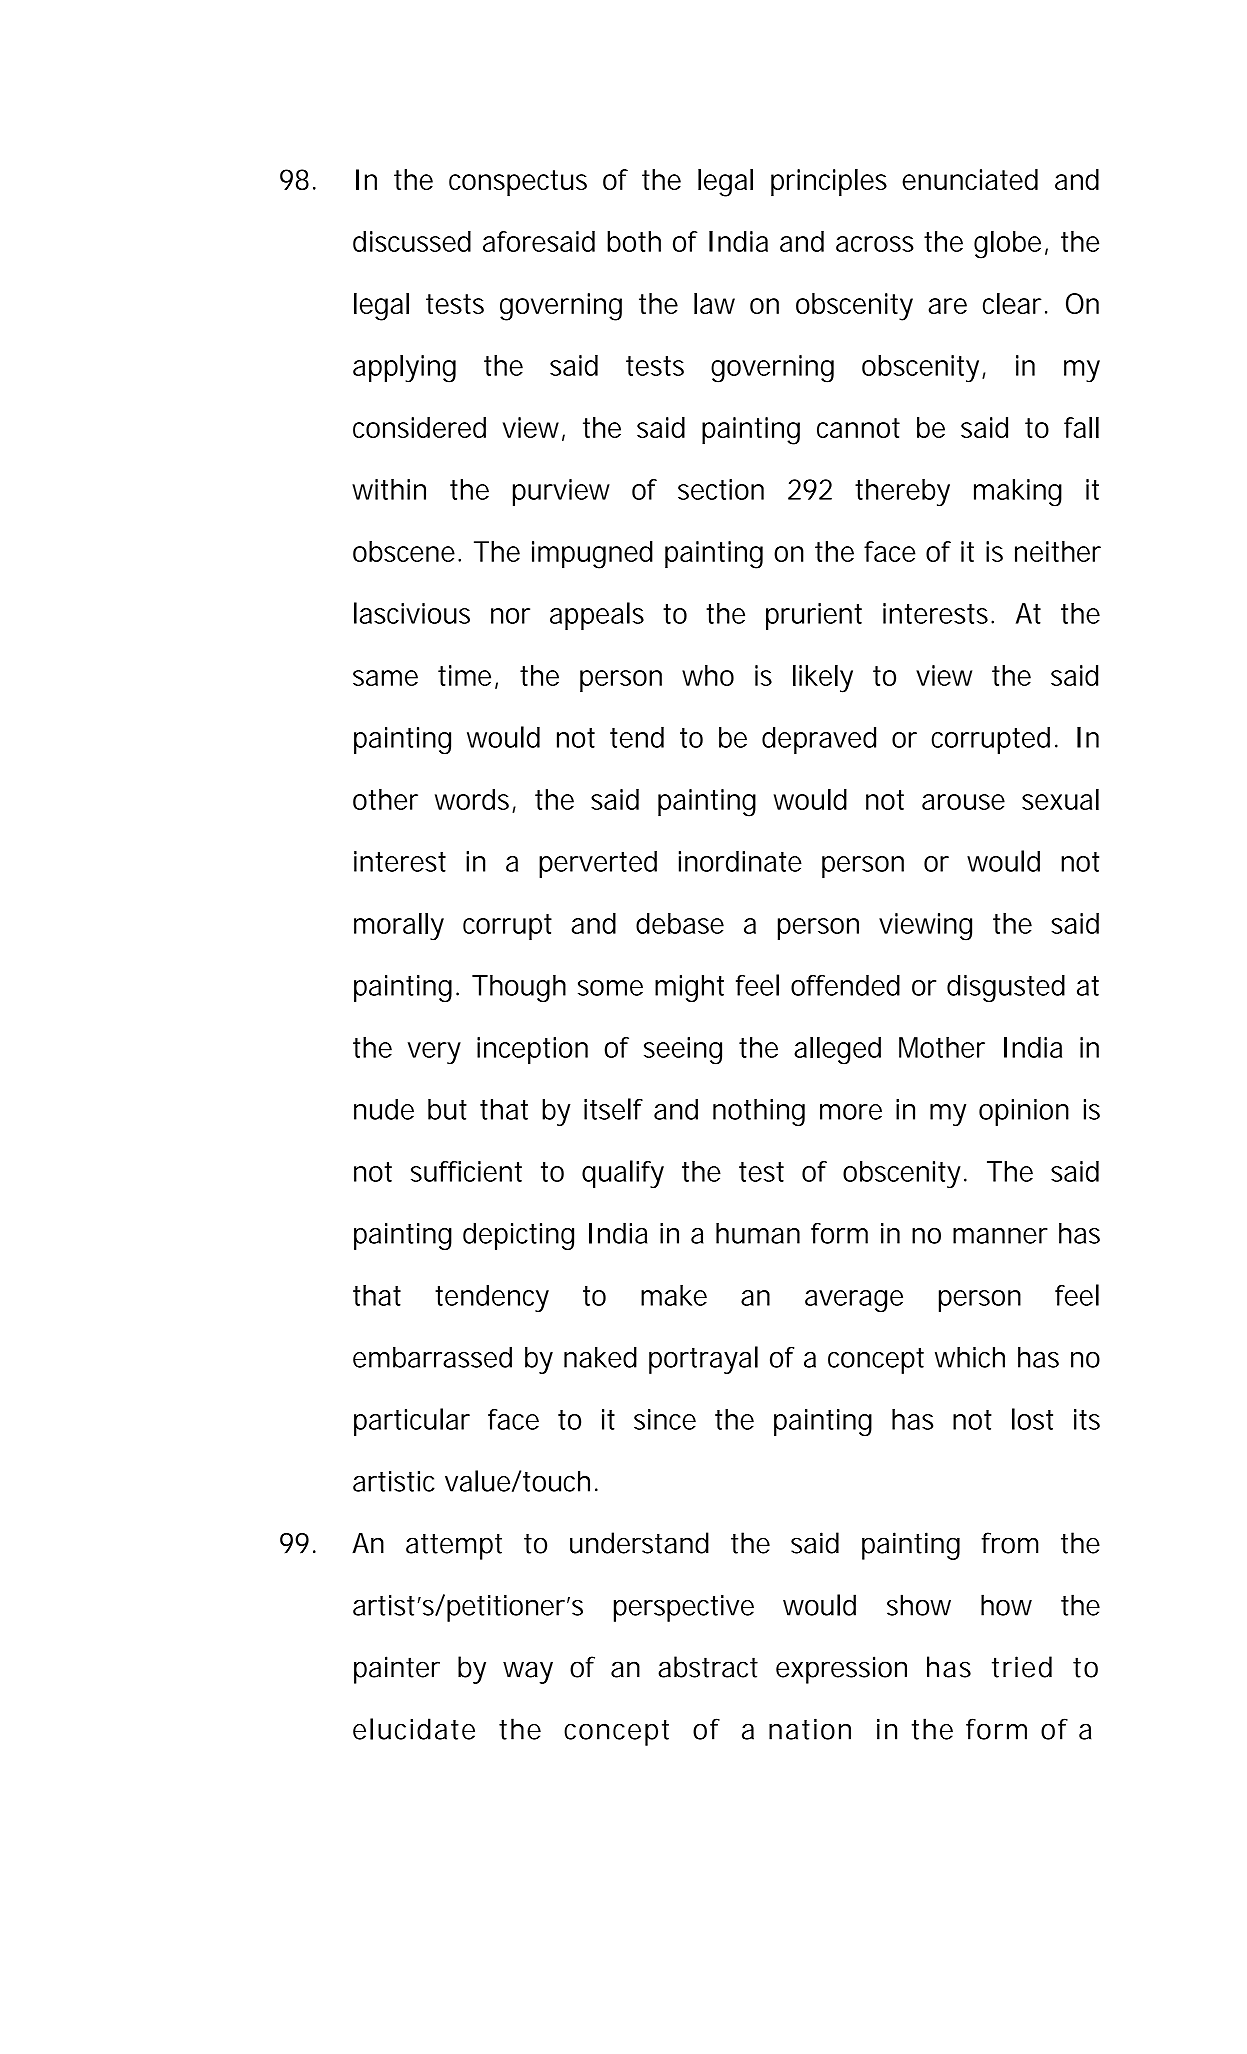 This image has height=2054, width=1247. Describe the element at coordinates (1006, 988) in the image. I see `disgusted` at that location.
